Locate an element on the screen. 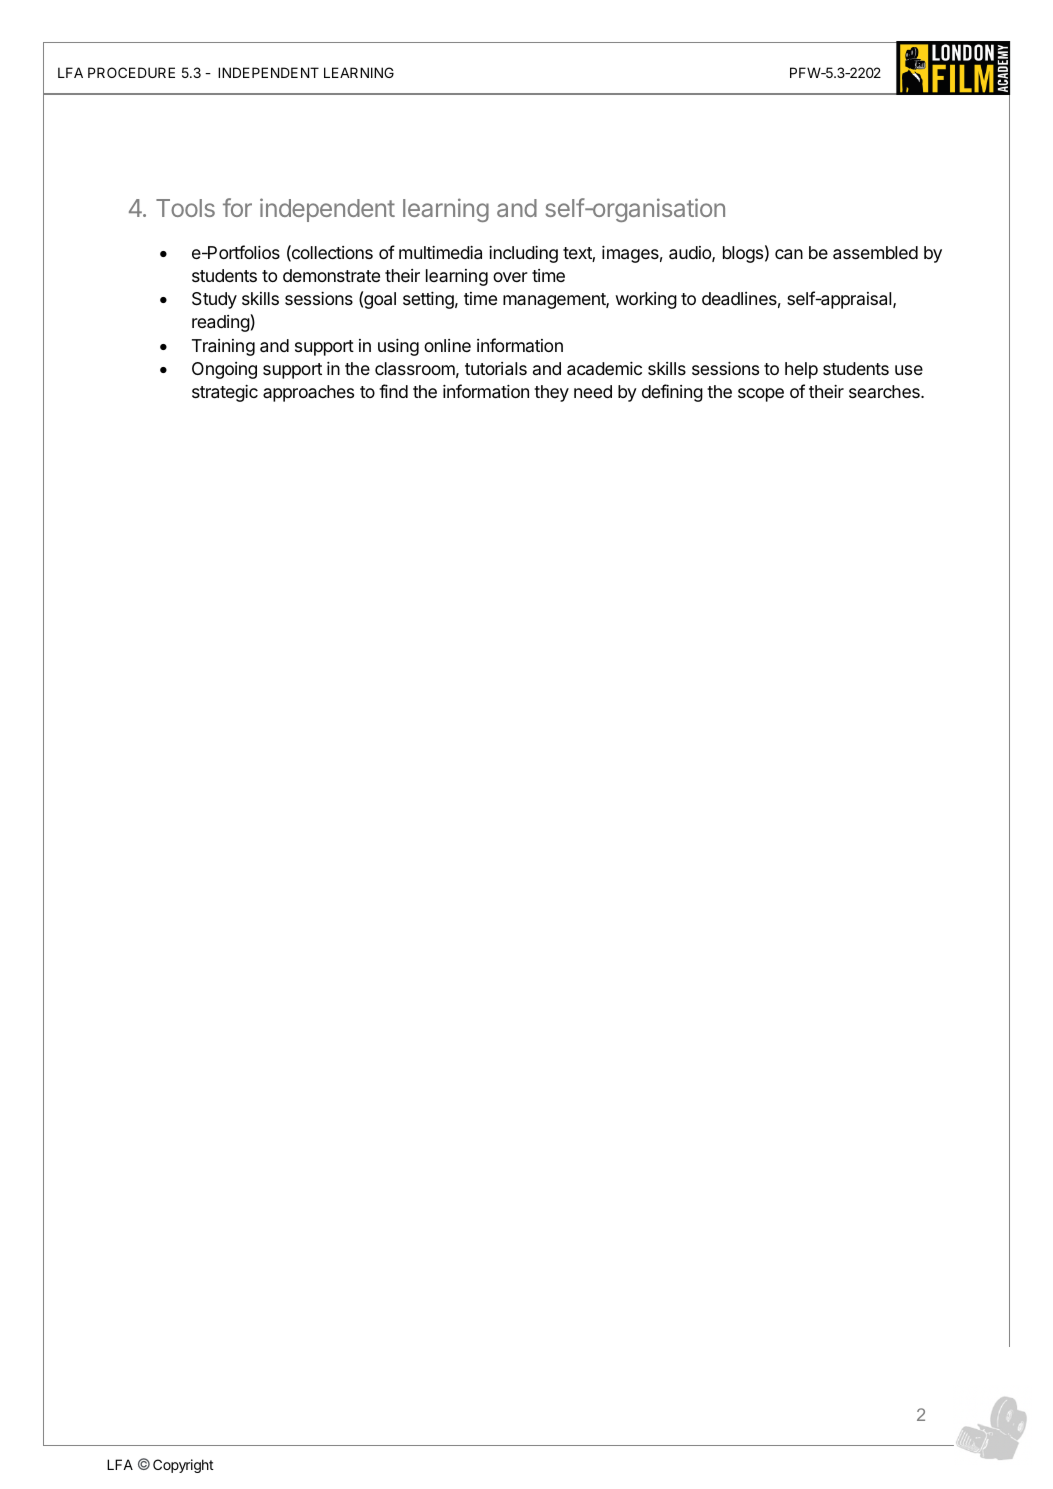 The width and height of the screenshot is (1053, 1489). including is located at coordinates (523, 254).
